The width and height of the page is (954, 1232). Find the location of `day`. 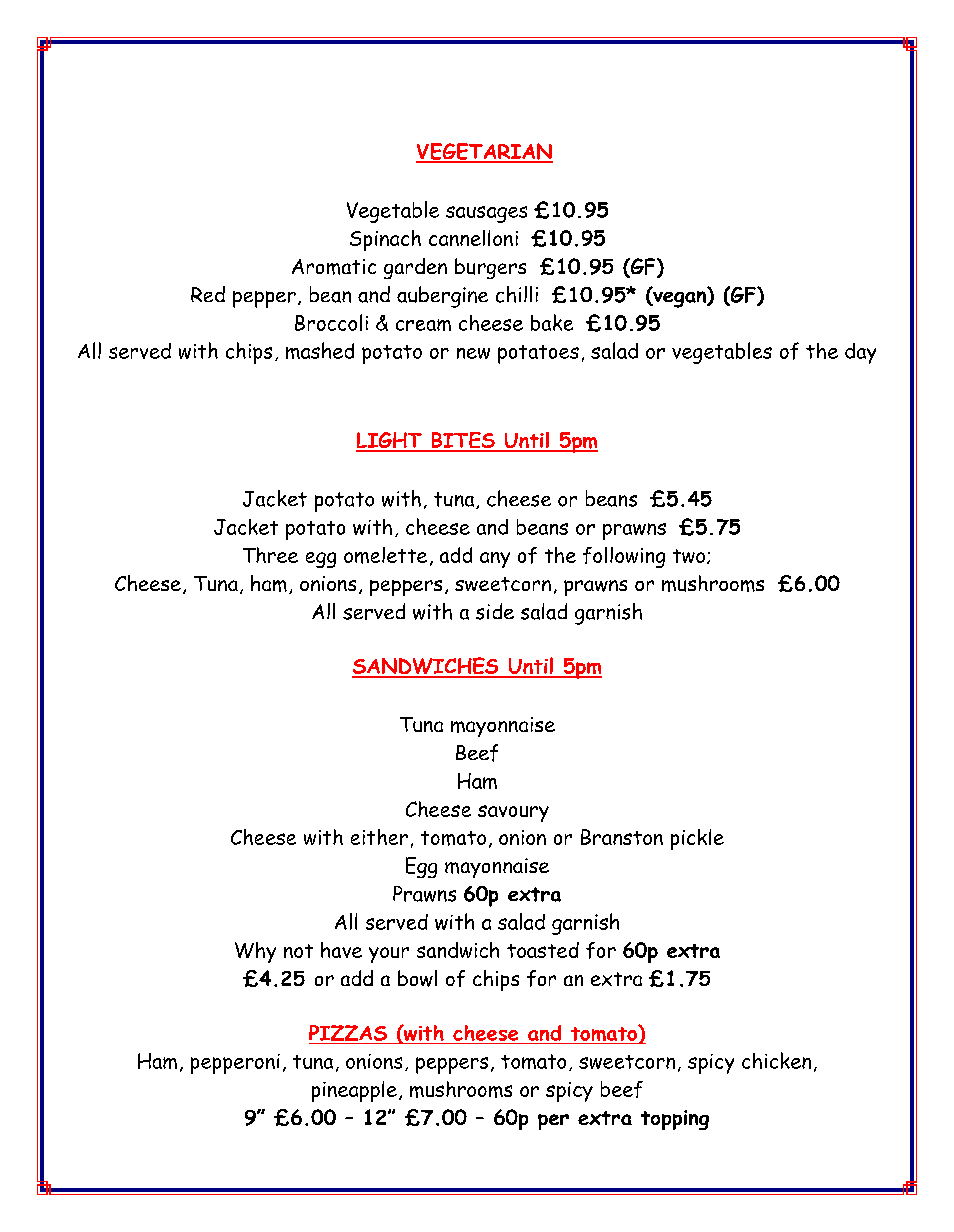

day is located at coordinates (860, 353).
